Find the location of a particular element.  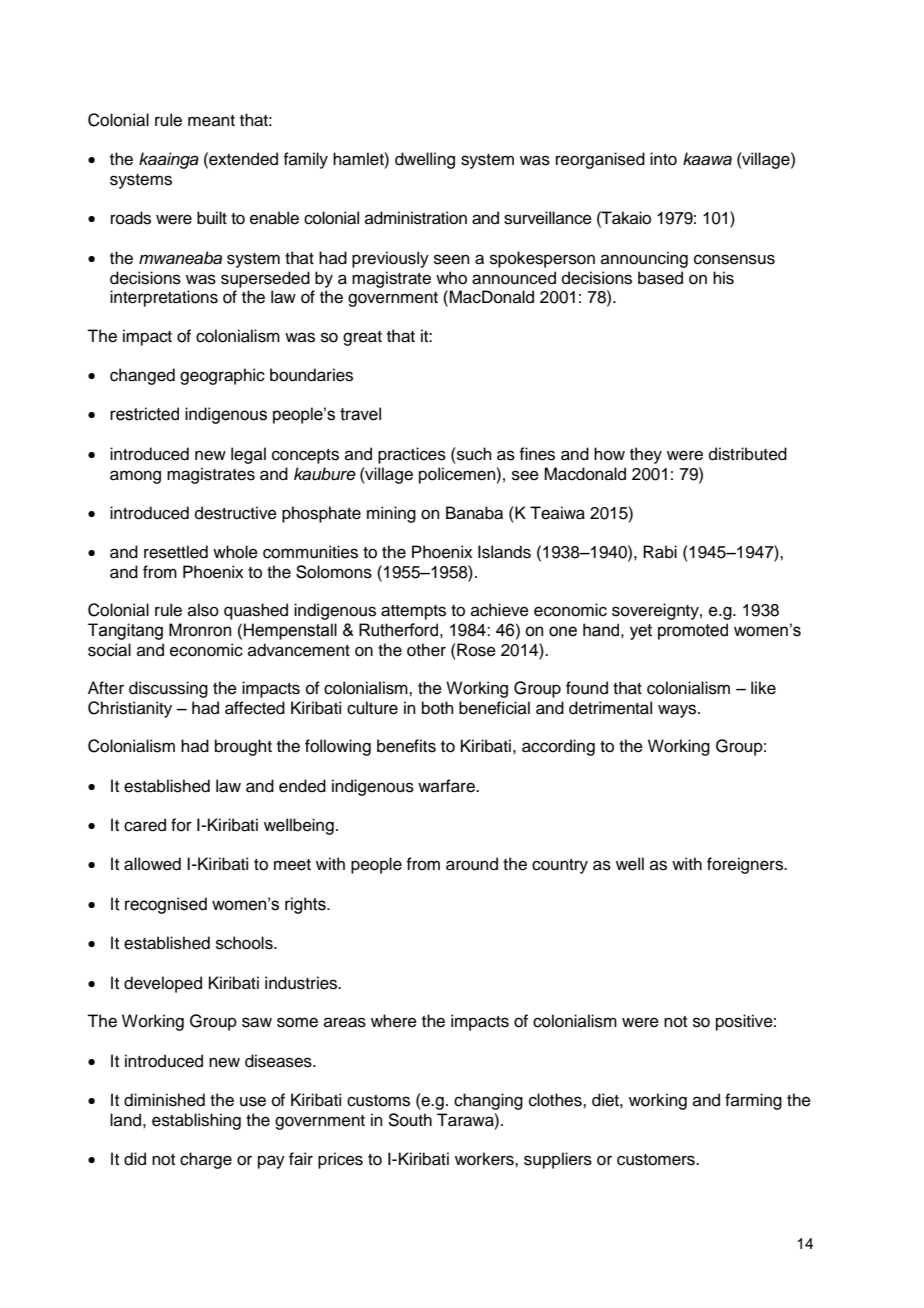

establishing is located at coordinates (196, 1121).
